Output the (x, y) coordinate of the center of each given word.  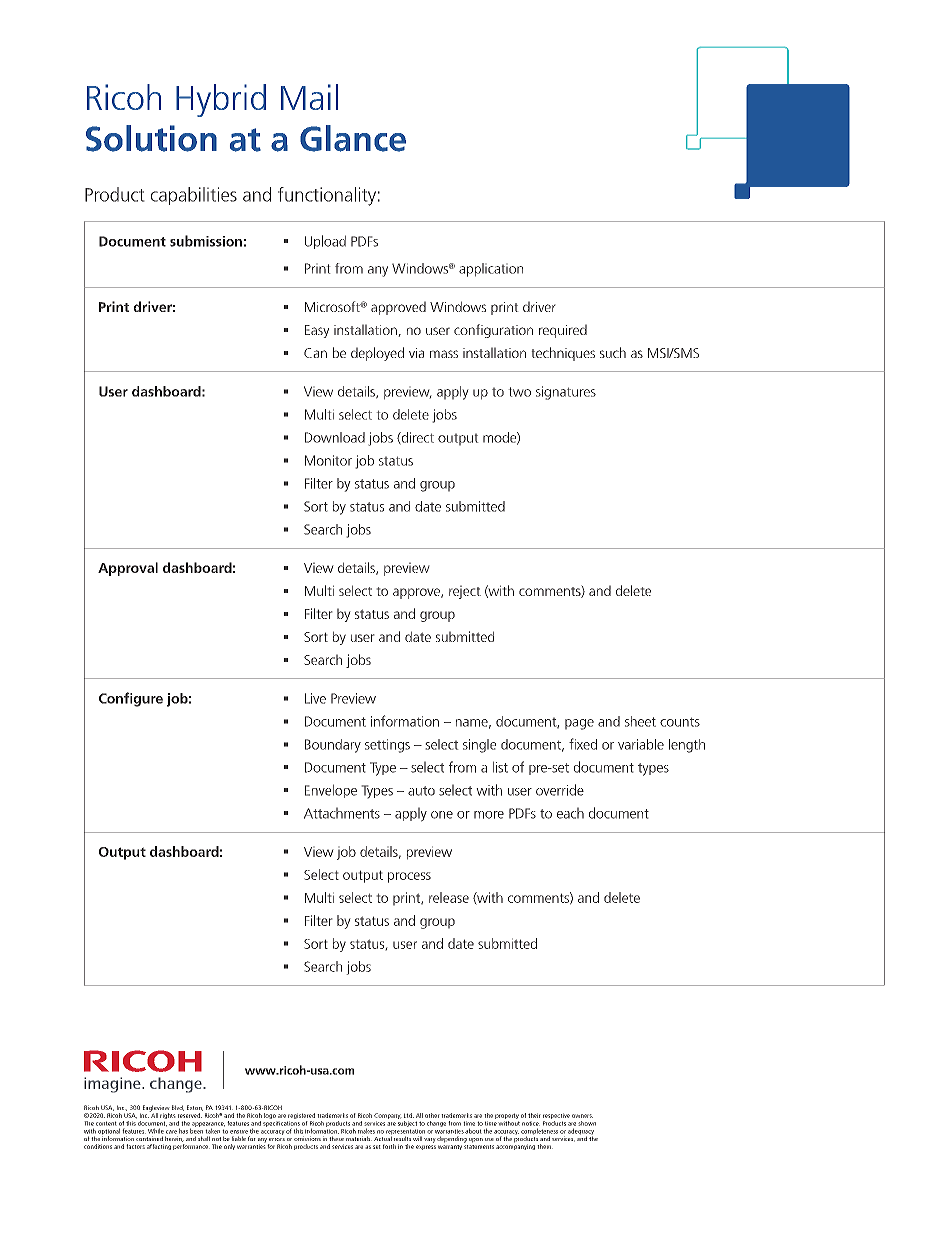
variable (641, 744)
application (491, 270)
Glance (353, 138)
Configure (131, 699)
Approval (128, 569)
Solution (151, 138)
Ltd (409, 1115)
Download (335, 437)
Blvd (178, 1108)
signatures (566, 393)
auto (421, 791)
